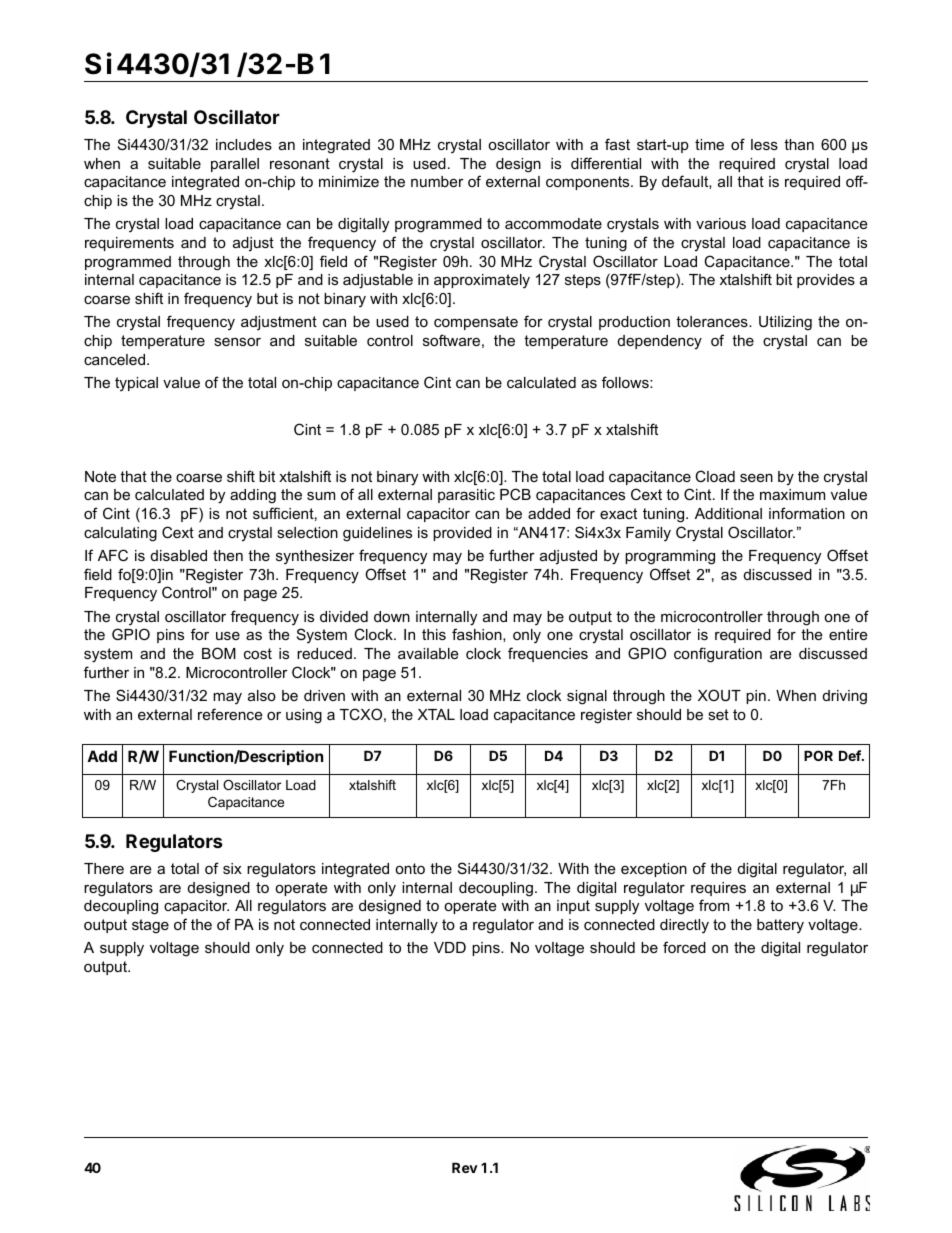 This document has width=952, height=1233. I want to click on VDD, so click(450, 947).
